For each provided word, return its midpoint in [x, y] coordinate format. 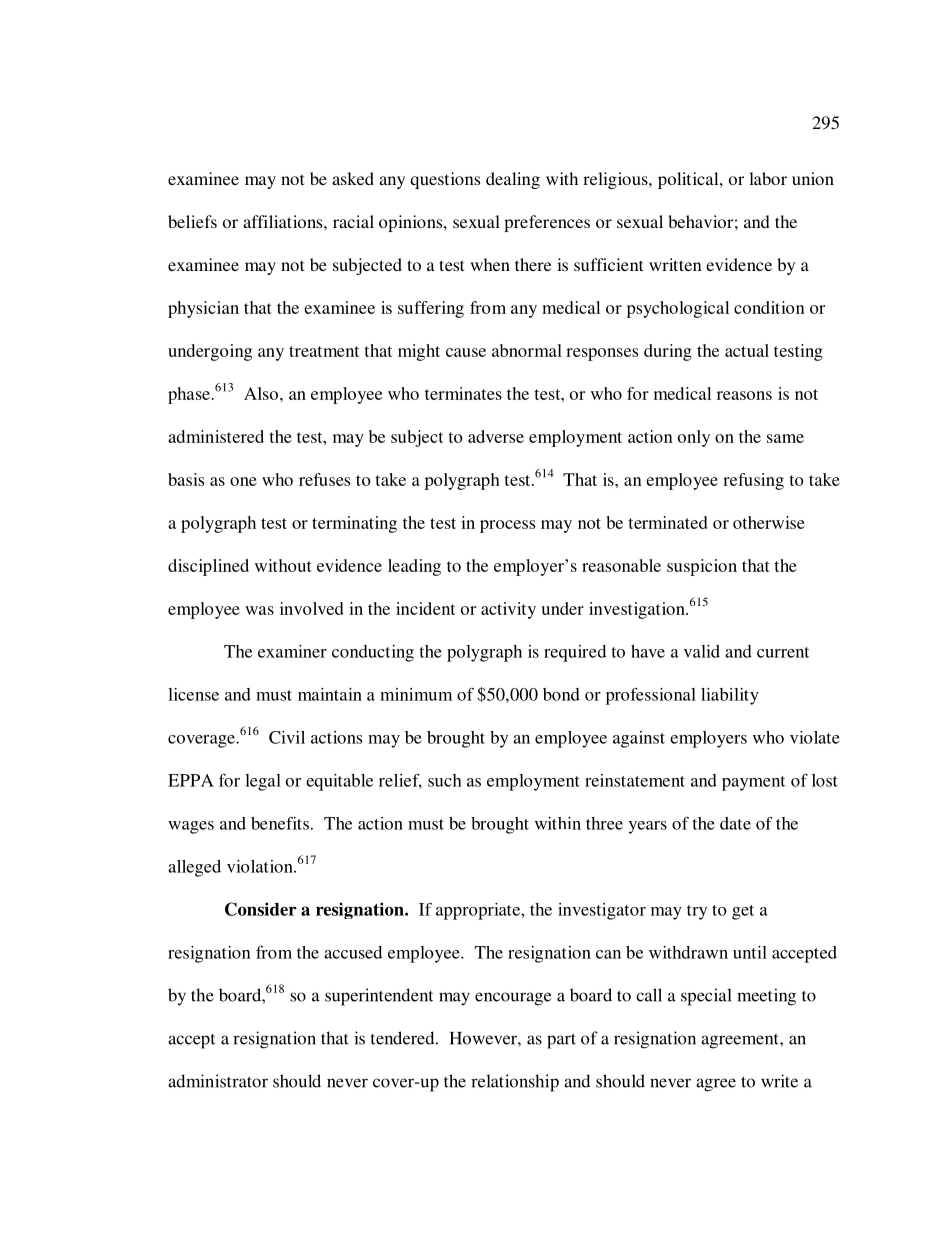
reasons [744, 395]
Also [261, 393]
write [779, 1081]
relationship [515, 1083]
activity [508, 610]
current [783, 652]
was [259, 610]
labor [768, 178]
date [735, 823]
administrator [218, 1081]
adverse [496, 436]
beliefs [192, 221]
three [604, 823]
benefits [280, 823]
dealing [513, 180]
